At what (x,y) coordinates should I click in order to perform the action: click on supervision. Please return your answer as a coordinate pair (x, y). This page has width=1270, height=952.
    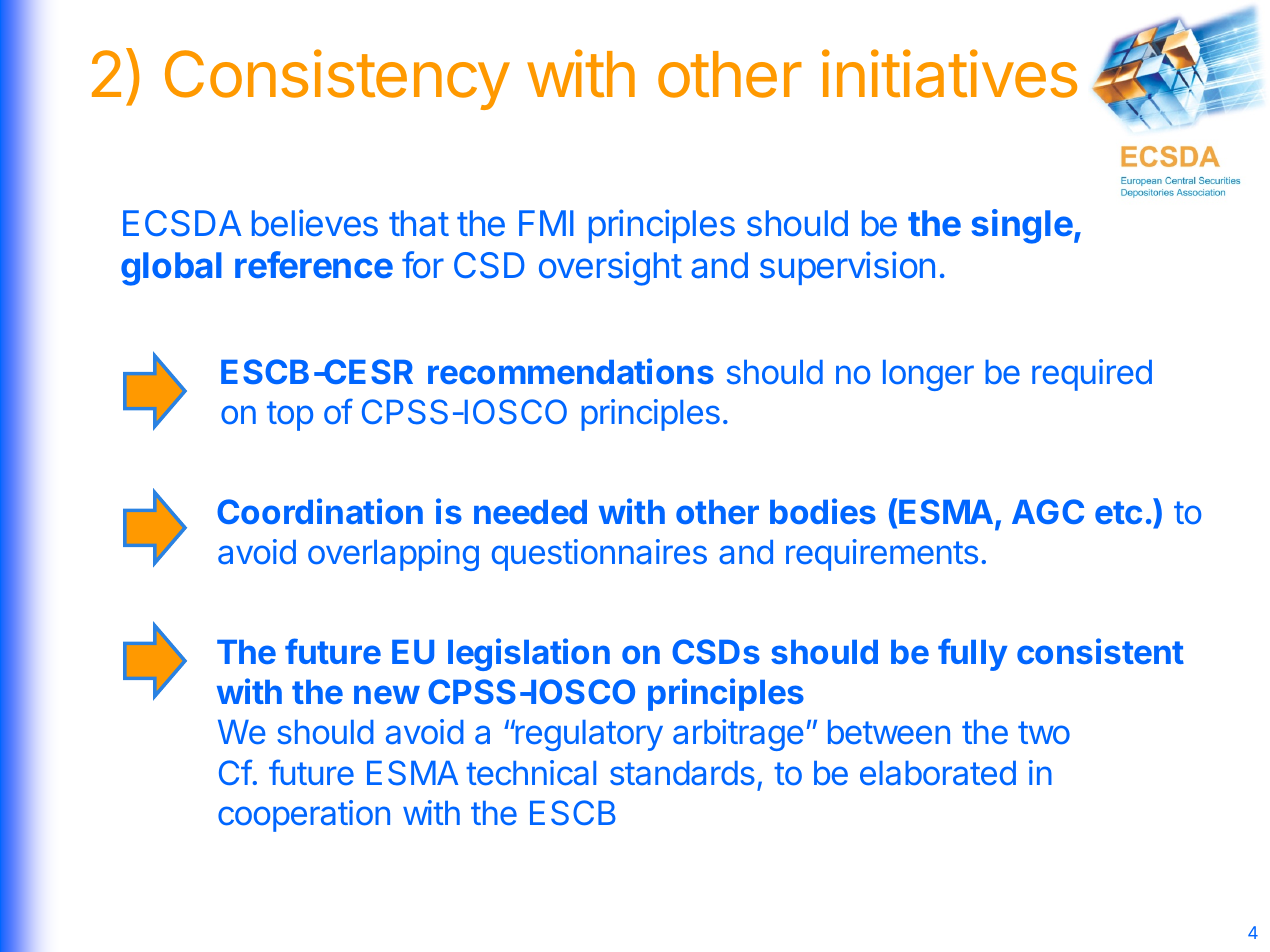
    Looking at the image, I should click on (847, 268).
